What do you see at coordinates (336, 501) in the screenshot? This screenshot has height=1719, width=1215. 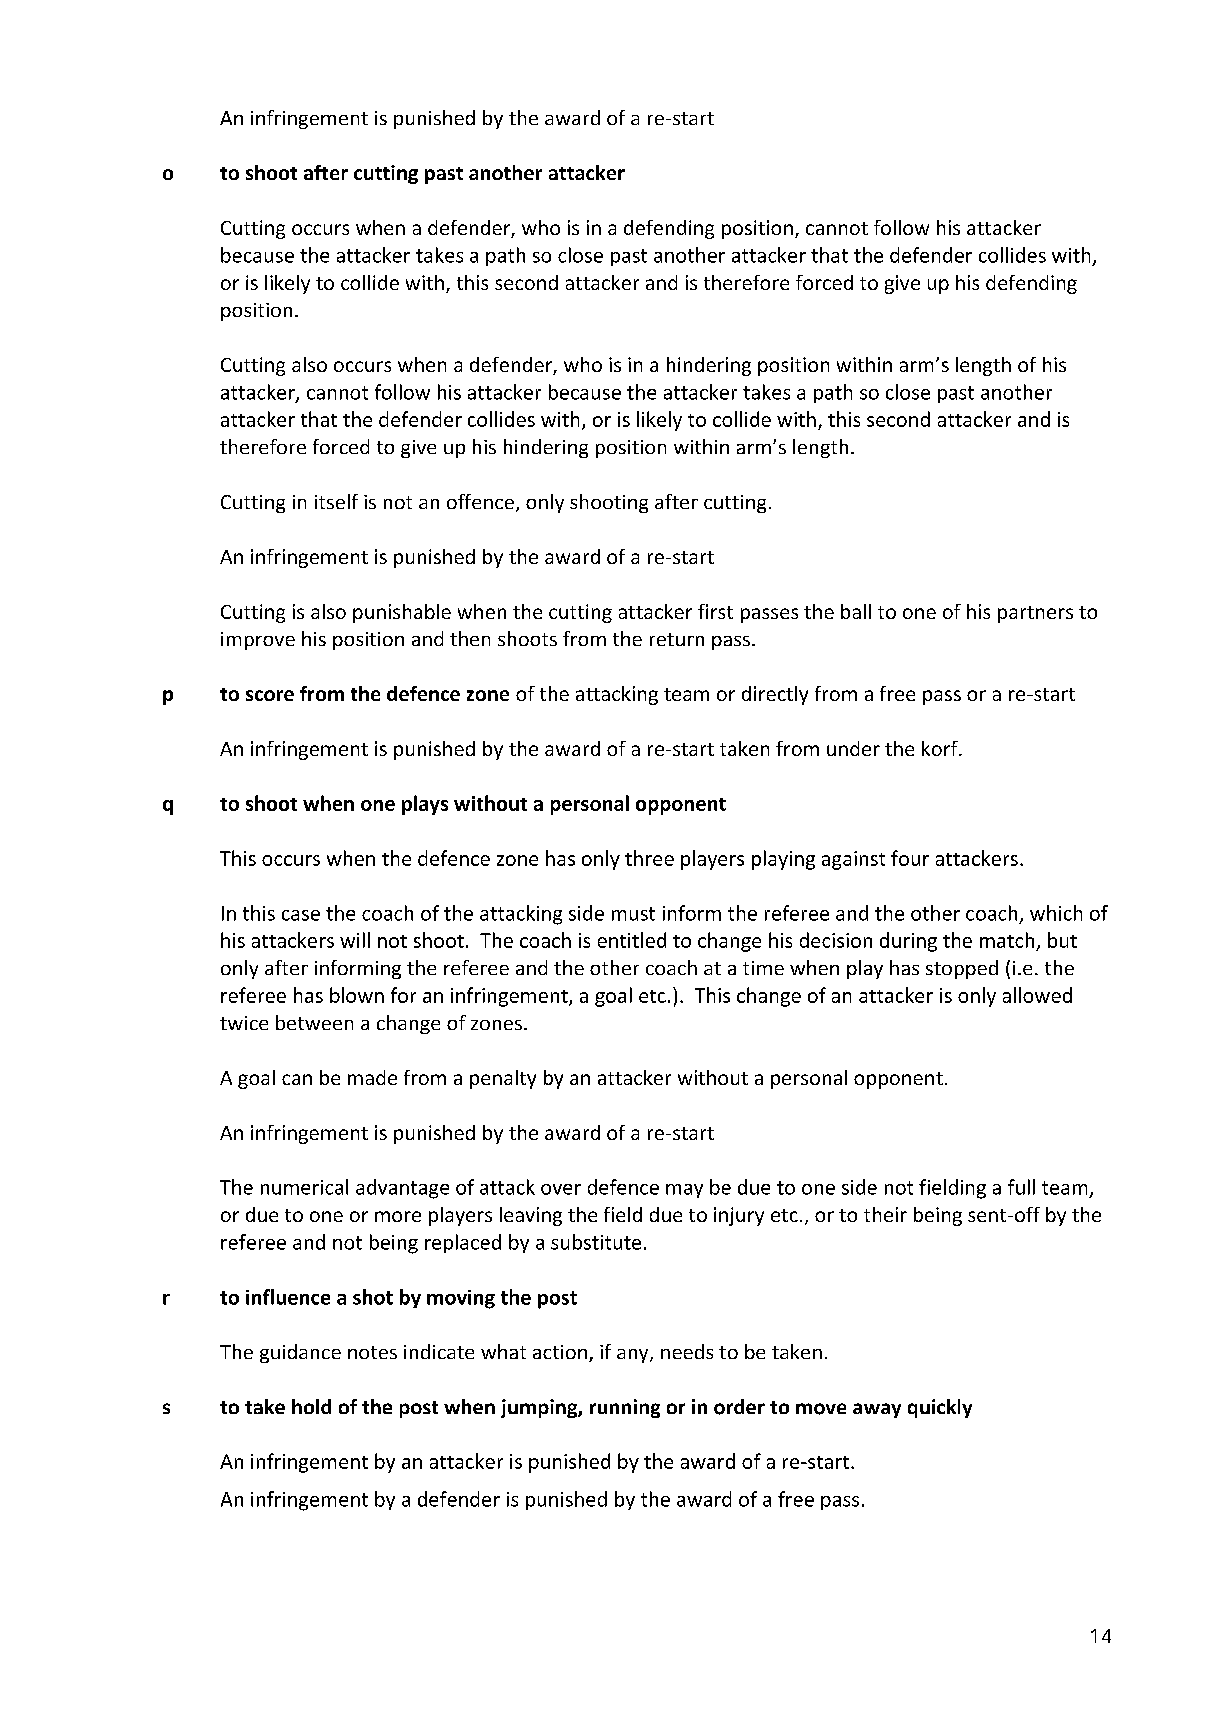 I see `itself` at bounding box center [336, 501].
